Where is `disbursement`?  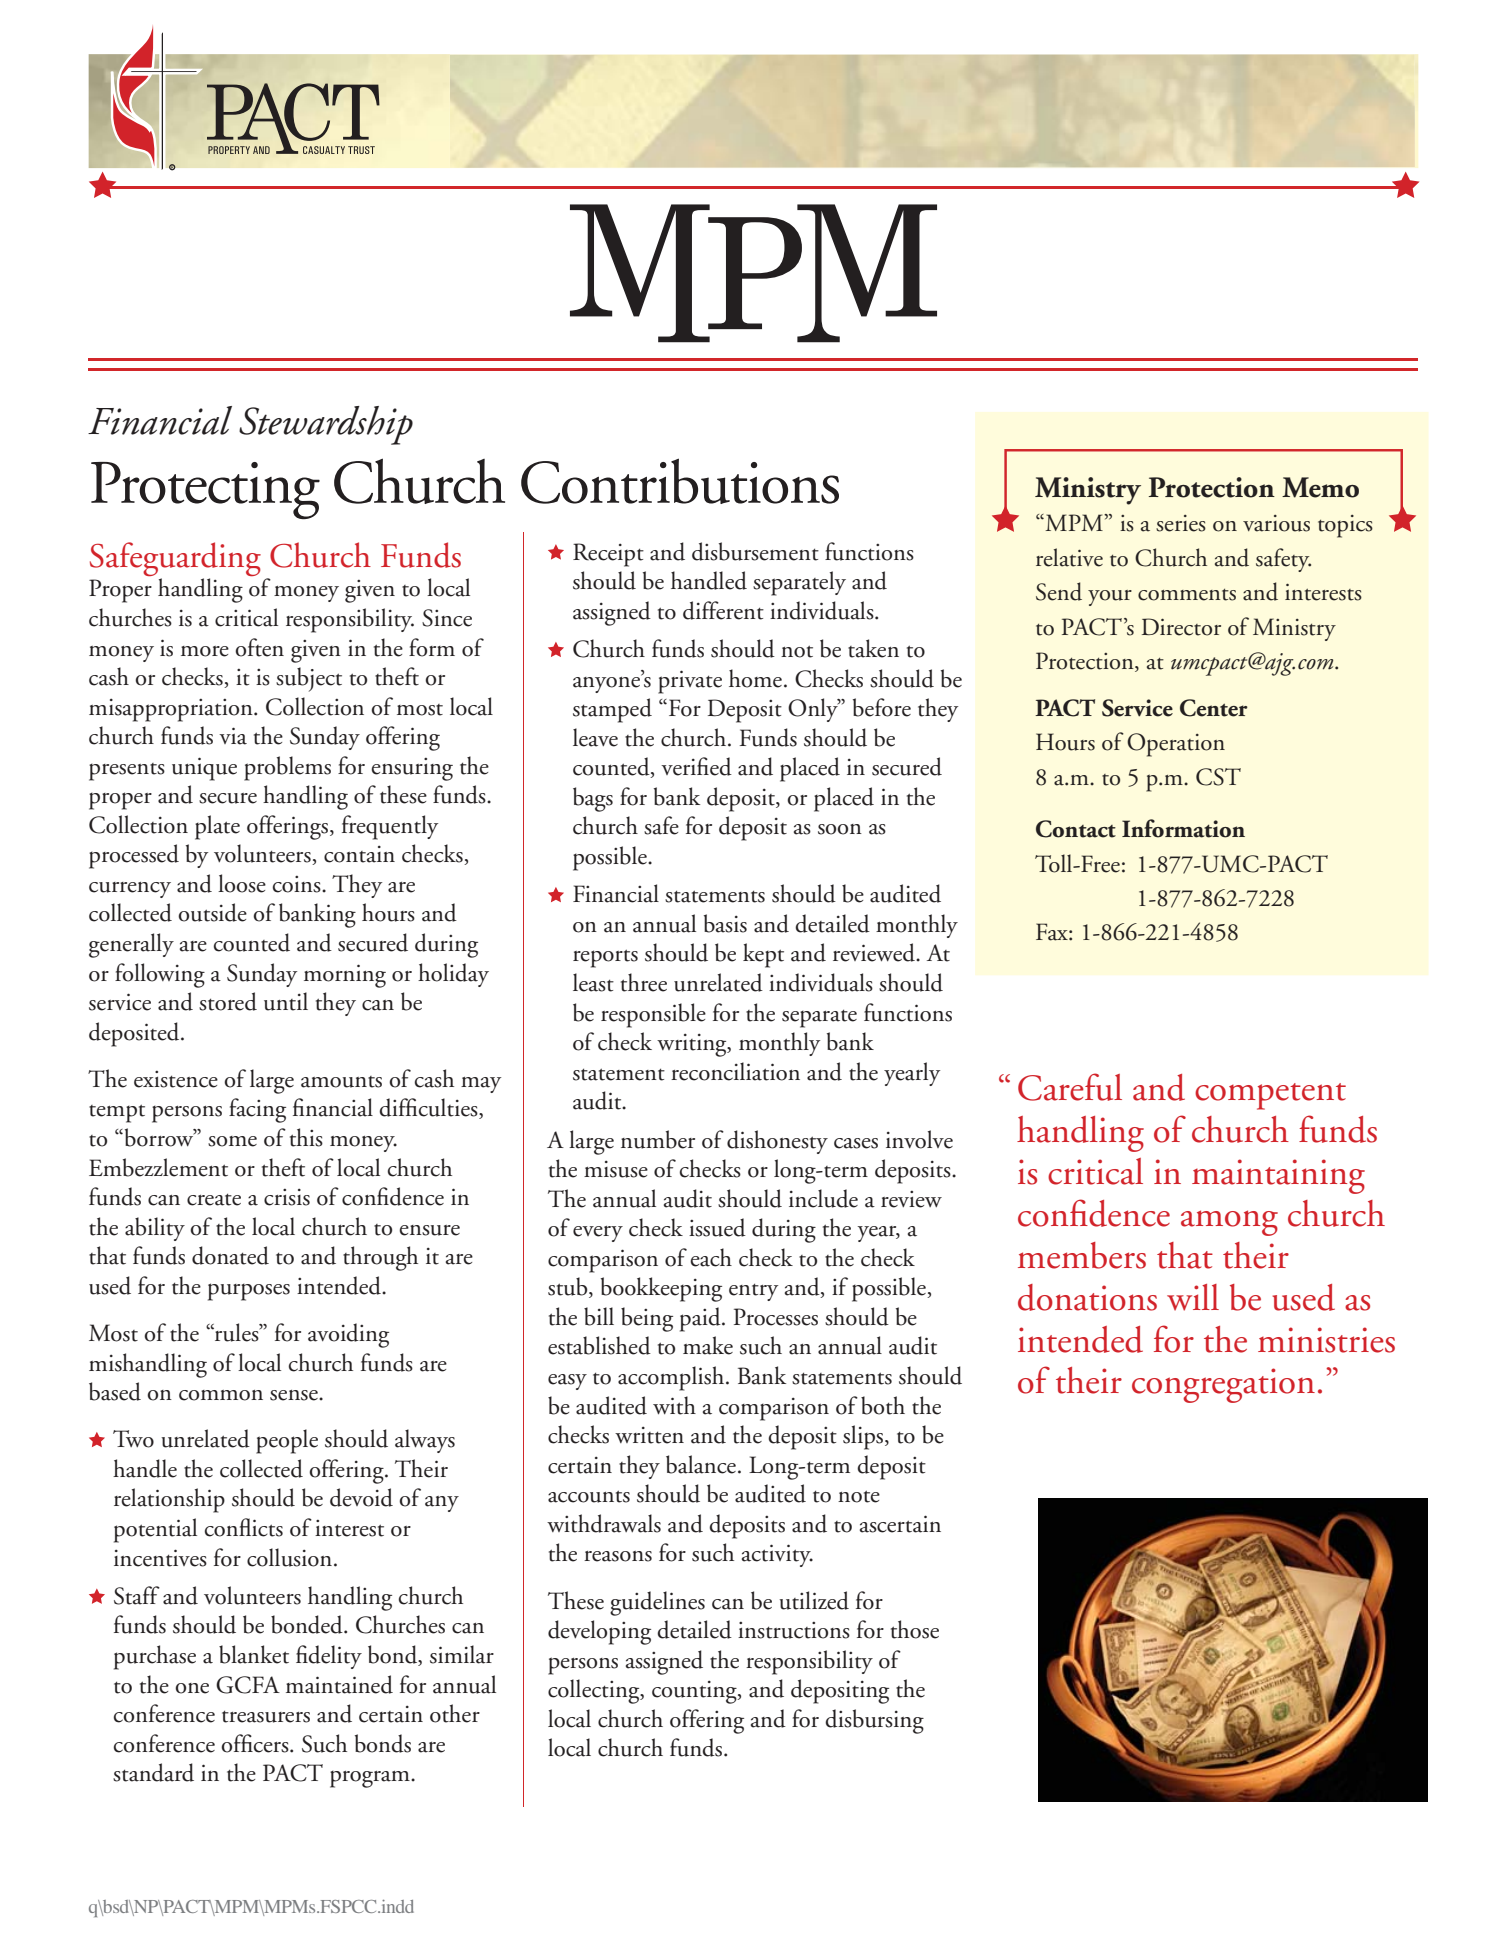 disbursement is located at coordinates (755, 551).
